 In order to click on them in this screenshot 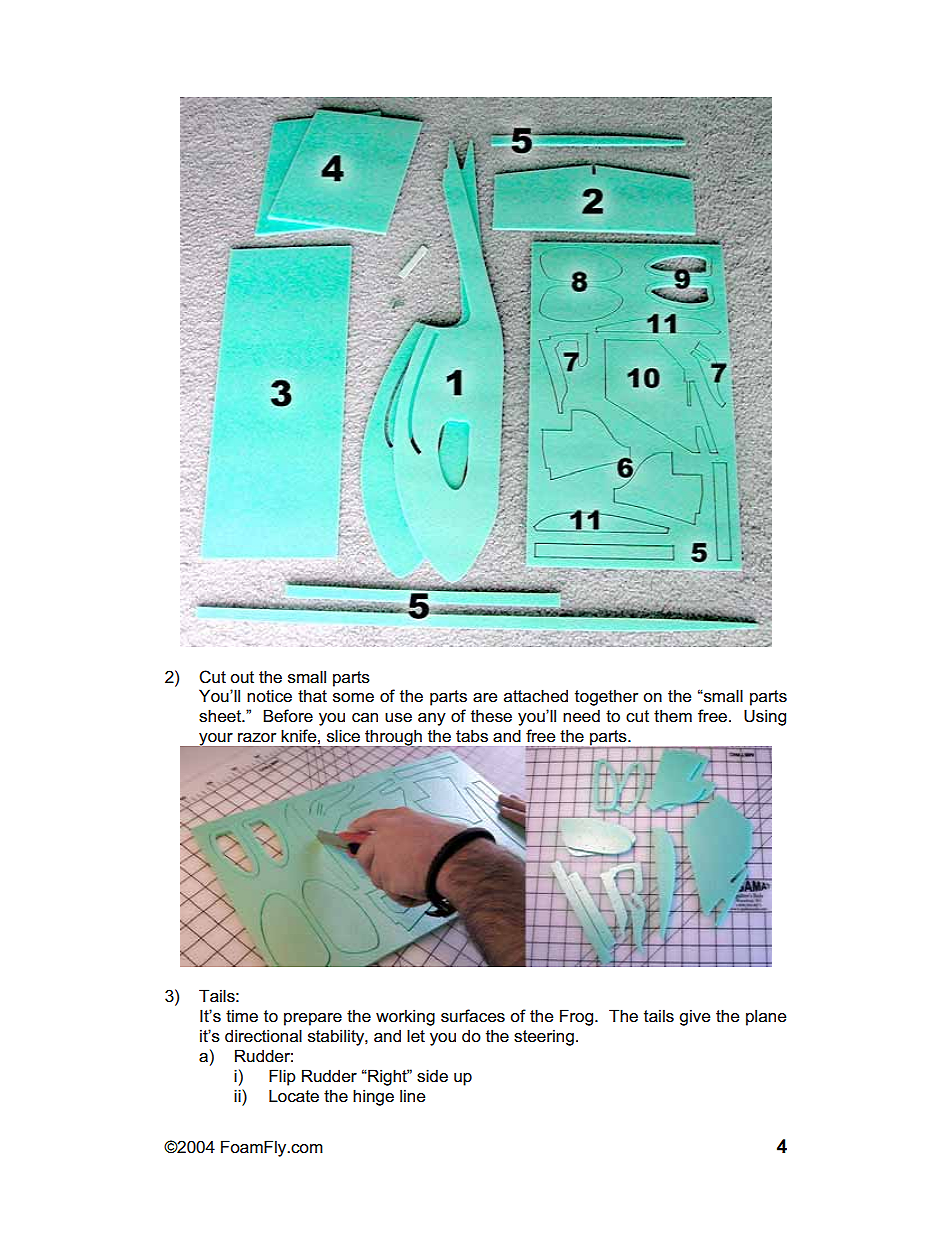, I will do `click(673, 715)`.
